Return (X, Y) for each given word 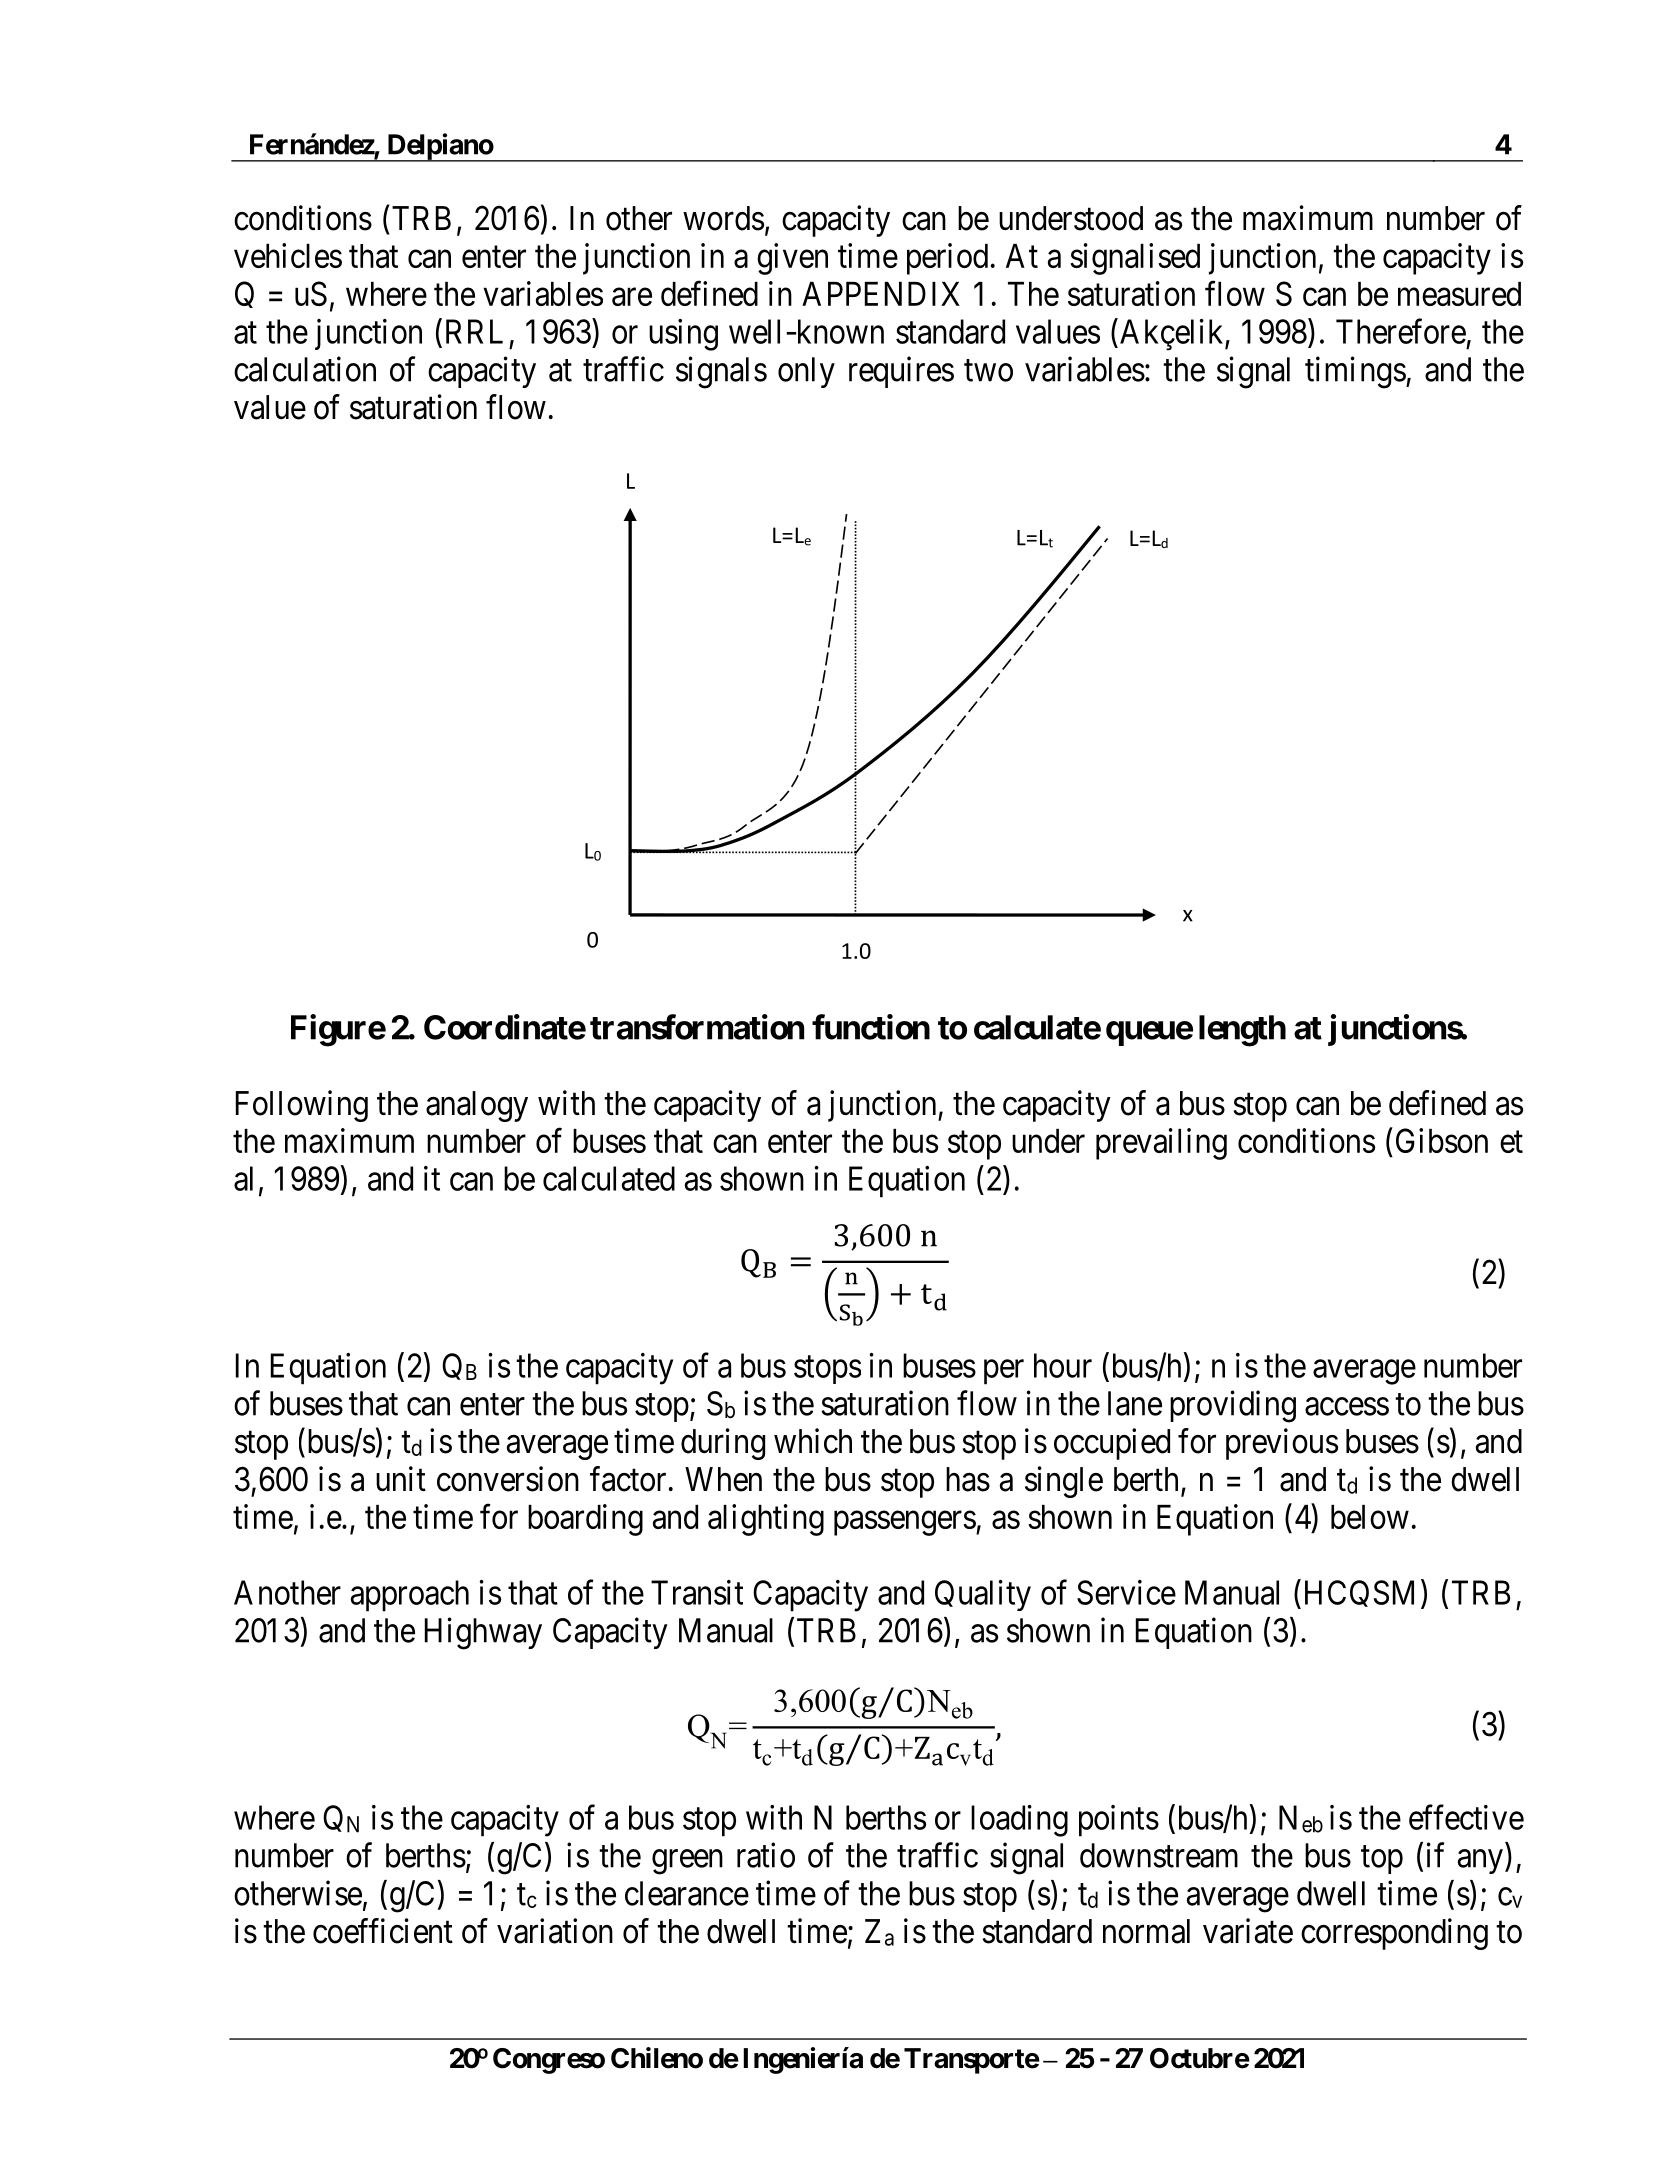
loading (1019, 1821)
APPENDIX (881, 294)
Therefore (1401, 331)
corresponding (1394, 1934)
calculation (305, 369)
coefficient (383, 1931)
